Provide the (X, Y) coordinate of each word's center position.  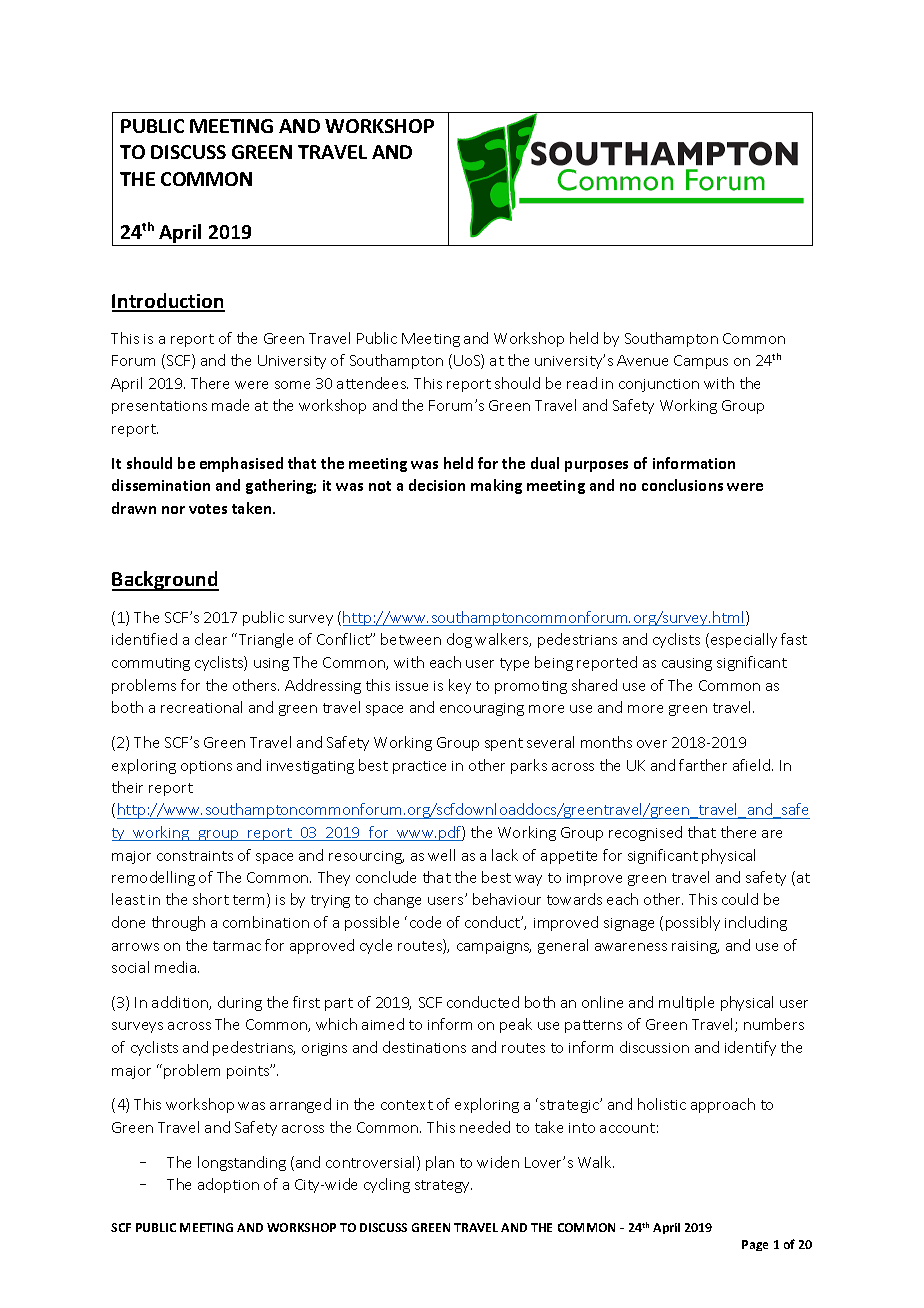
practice (419, 767)
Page (755, 1245)
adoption (228, 1185)
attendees (372, 383)
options (206, 767)
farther (703, 765)
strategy (443, 1186)
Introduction (168, 302)
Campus (701, 362)
